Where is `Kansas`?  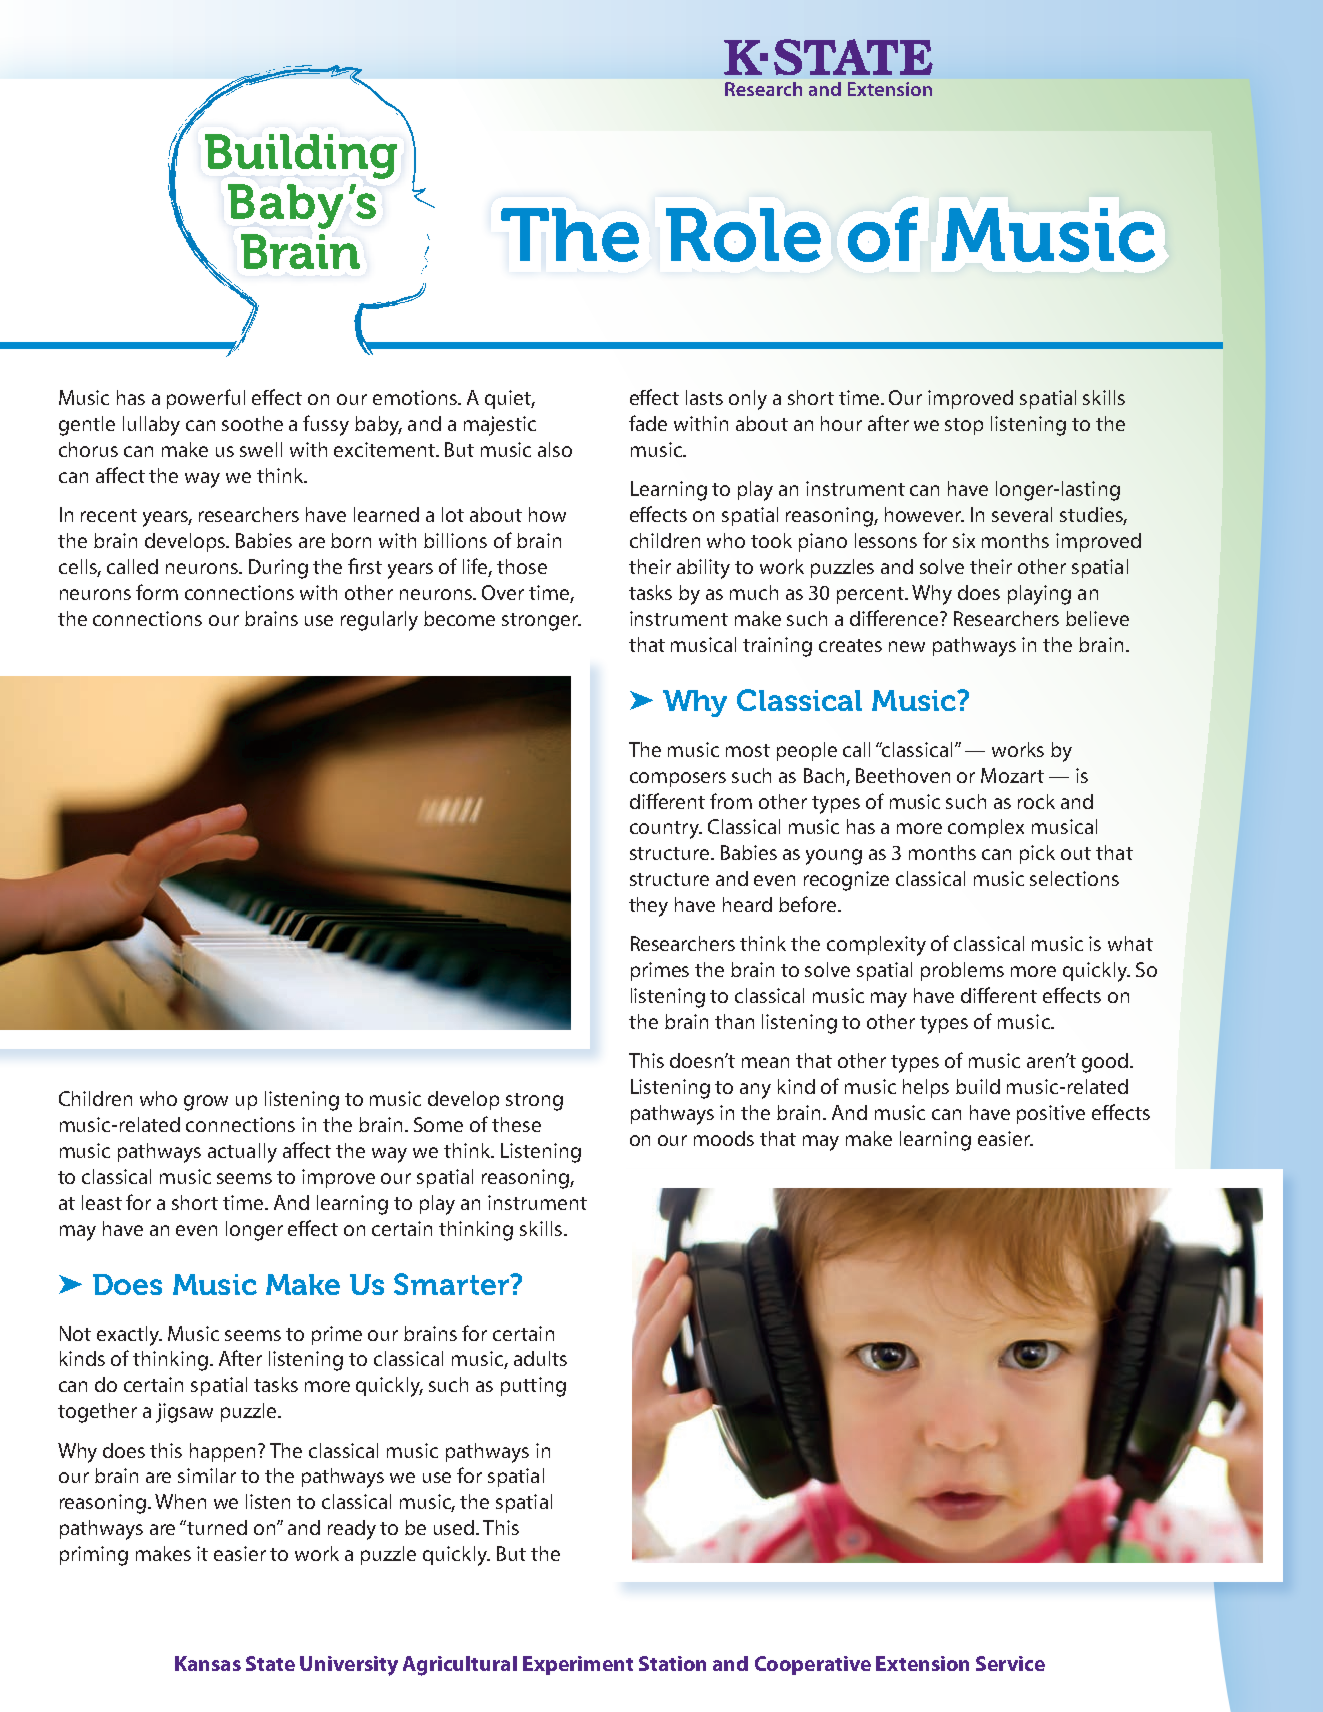
Kansas is located at coordinates (208, 1663).
